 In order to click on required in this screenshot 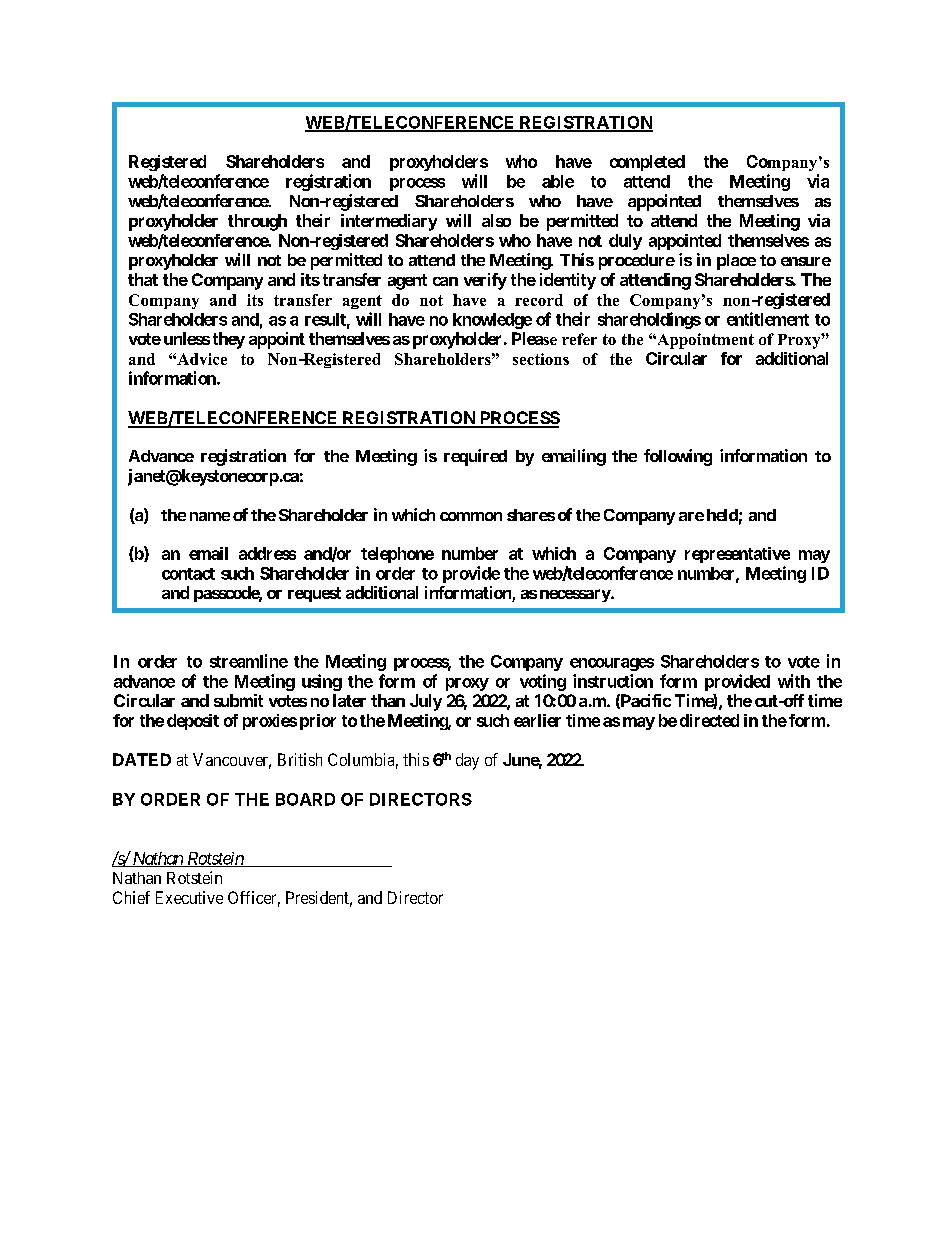, I will do `click(475, 457)`.
